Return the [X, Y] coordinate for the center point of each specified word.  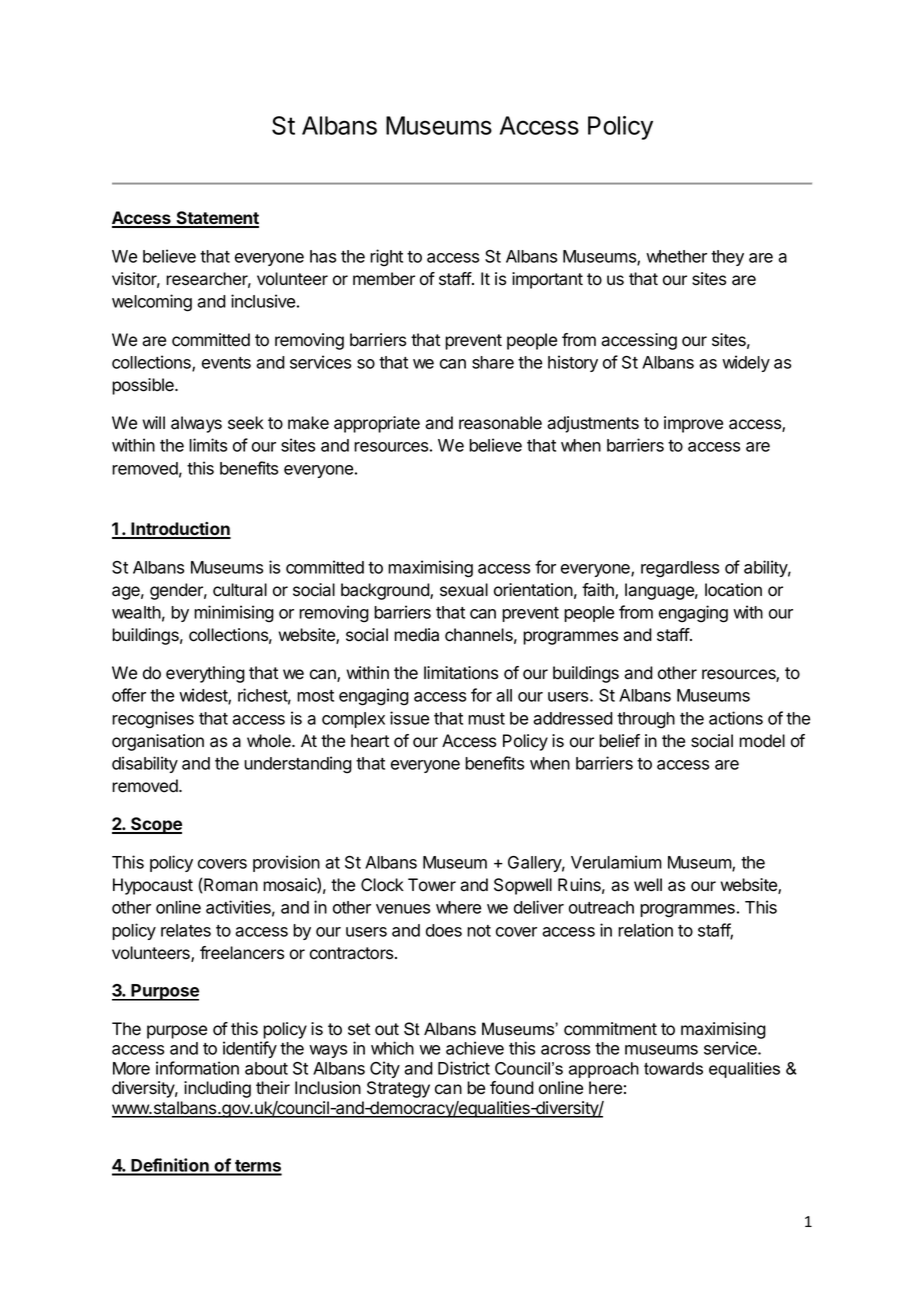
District [464, 1068]
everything [205, 674]
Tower [432, 885]
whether [676, 256]
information [197, 1068]
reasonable [500, 423]
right [386, 258]
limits [208, 445]
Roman [231, 885]
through [646, 720]
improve [693, 424]
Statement [216, 219]
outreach [601, 907]
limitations [461, 673]
